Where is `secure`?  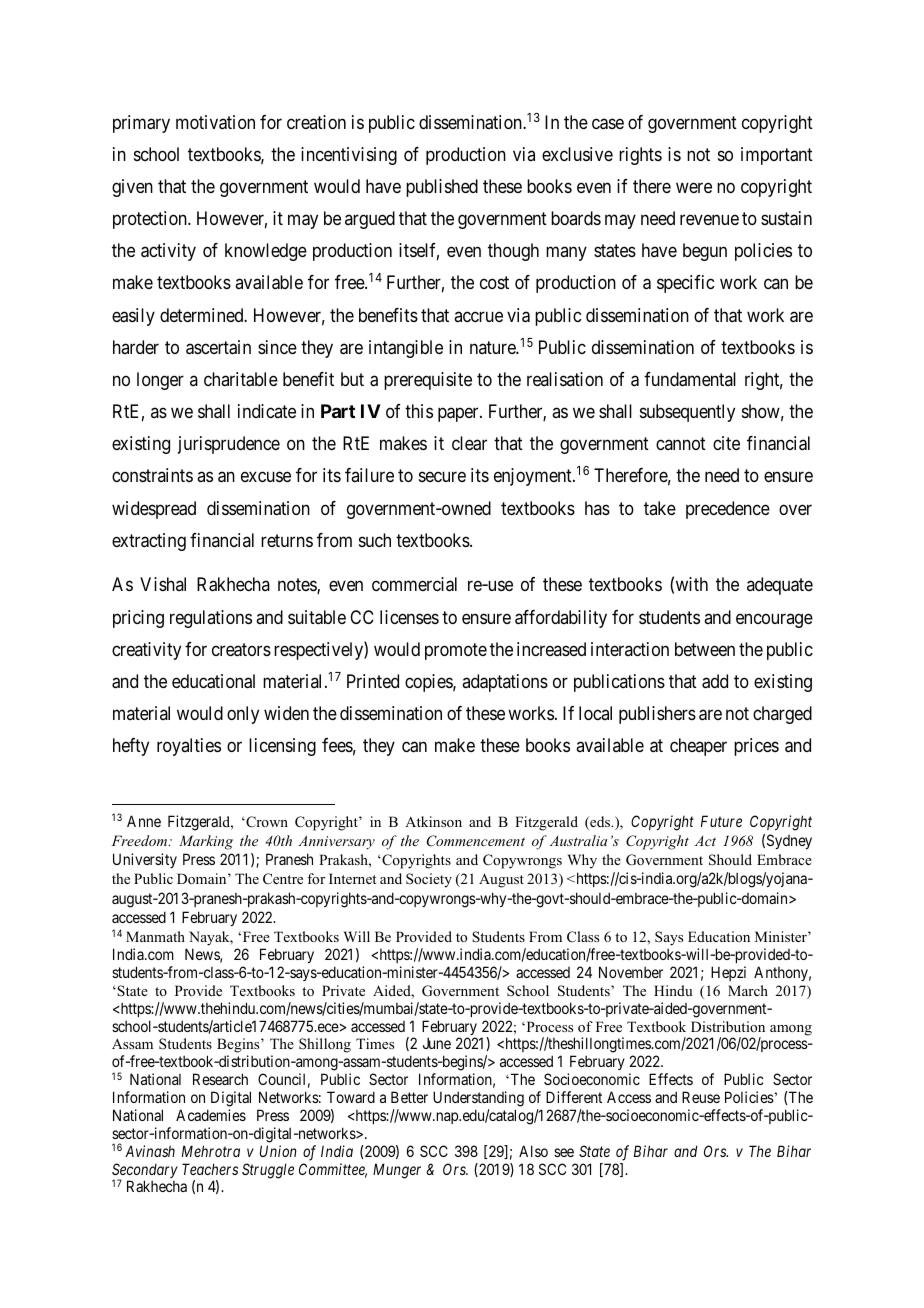 secure is located at coordinates (442, 477).
